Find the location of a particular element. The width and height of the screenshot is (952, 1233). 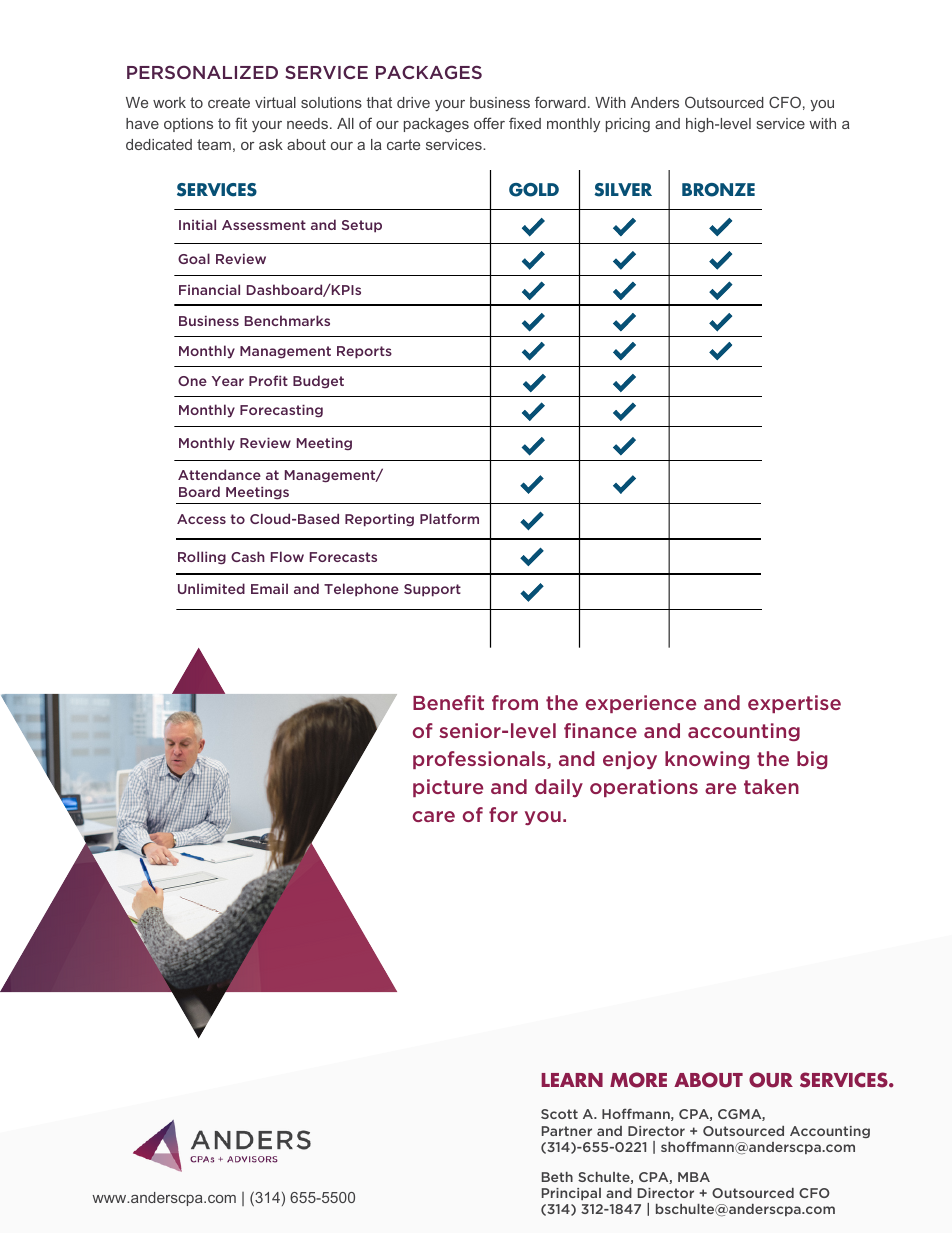

expertise is located at coordinates (794, 704).
